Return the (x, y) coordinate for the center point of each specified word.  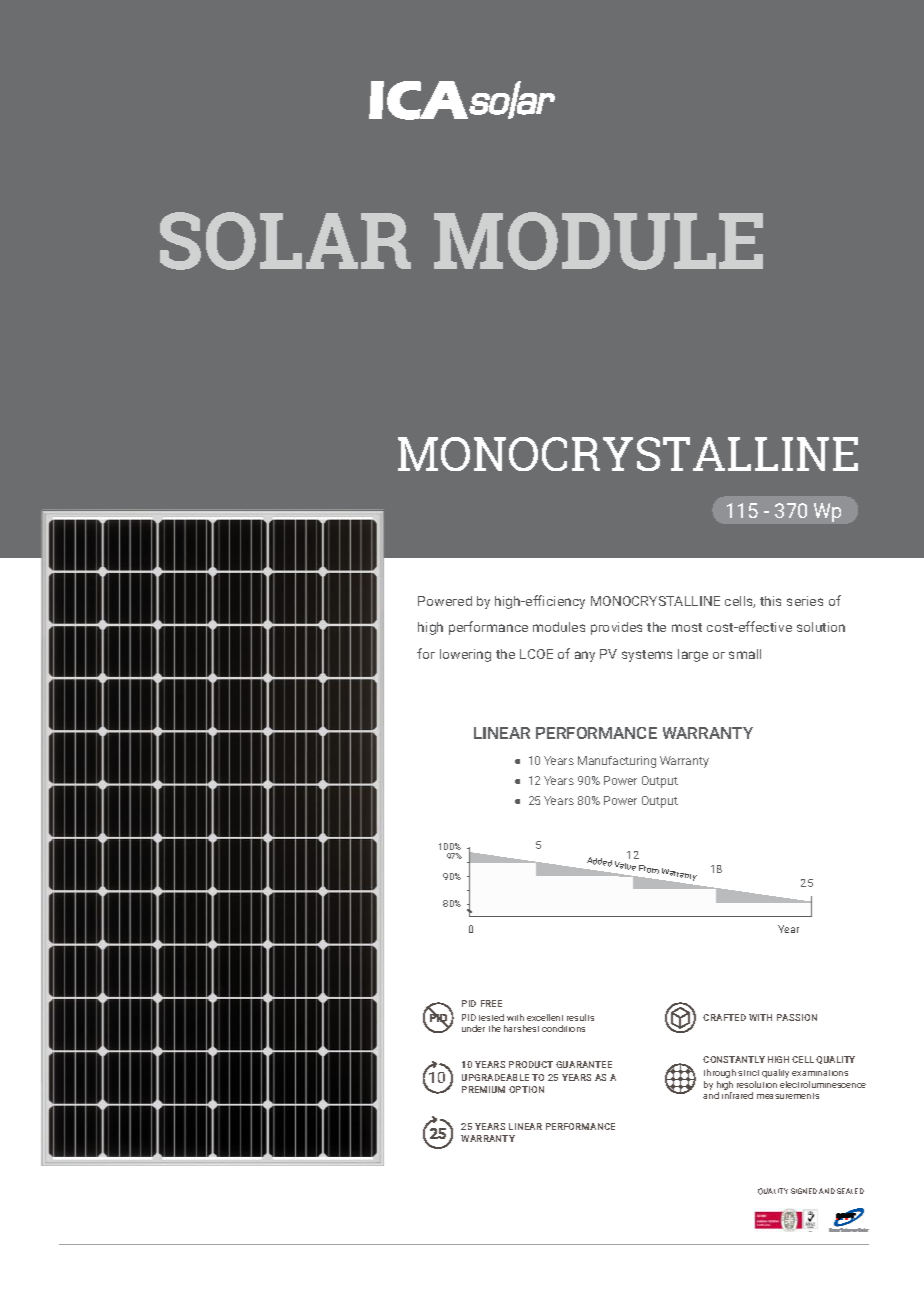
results (580, 1017)
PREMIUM (483, 1089)
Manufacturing (617, 762)
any (585, 656)
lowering (465, 655)
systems (647, 656)
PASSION (797, 1017)
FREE (491, 1003)
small (745, 654)
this (770, 601)
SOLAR (285, 241)
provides (616, 628)
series (805, 601)
